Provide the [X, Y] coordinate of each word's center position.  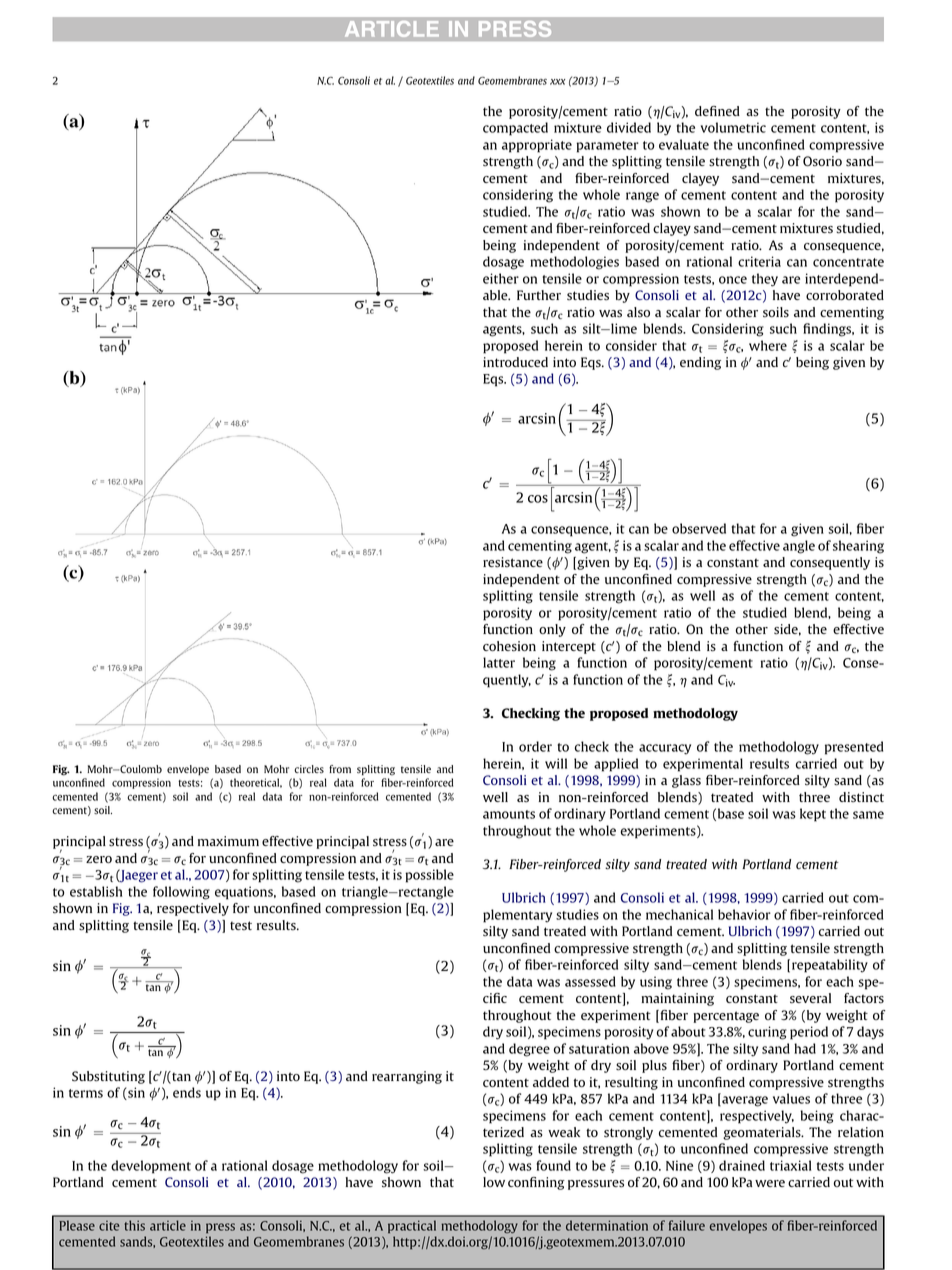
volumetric [733, 127]
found [553, 1165]
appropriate [537, 146]
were [770, 1183]
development [151, 1167]
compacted [515, 129]
